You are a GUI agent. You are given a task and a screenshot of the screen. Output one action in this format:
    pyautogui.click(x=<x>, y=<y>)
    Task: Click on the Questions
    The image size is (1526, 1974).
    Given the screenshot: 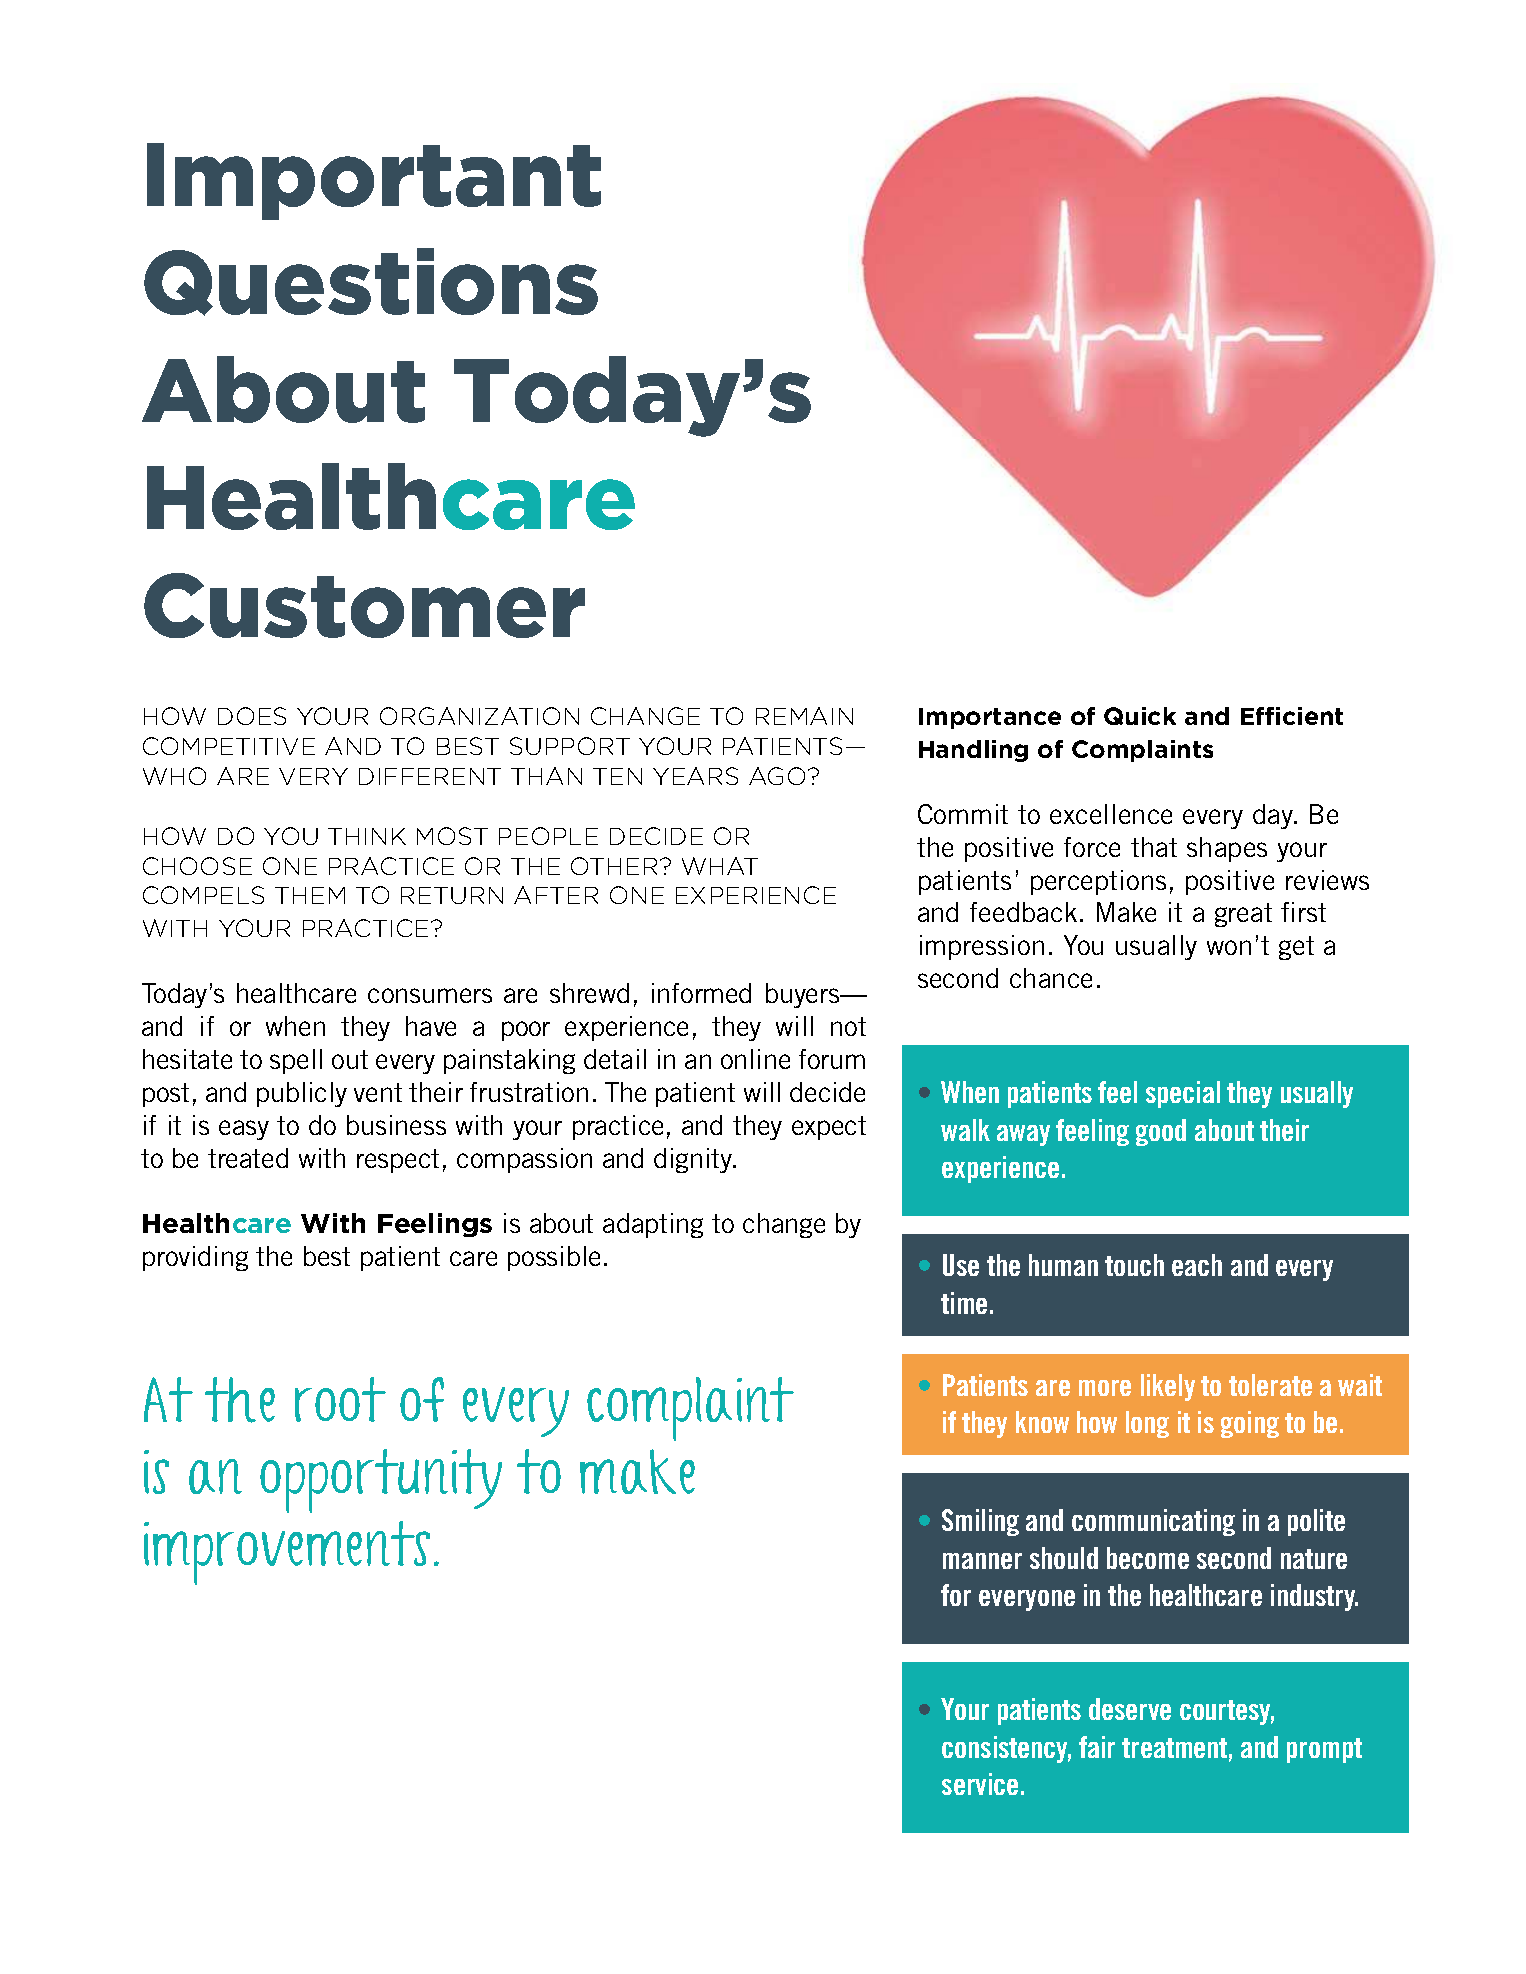 What is the action you would take?
    pyautogui.click(x=371, y=282)
